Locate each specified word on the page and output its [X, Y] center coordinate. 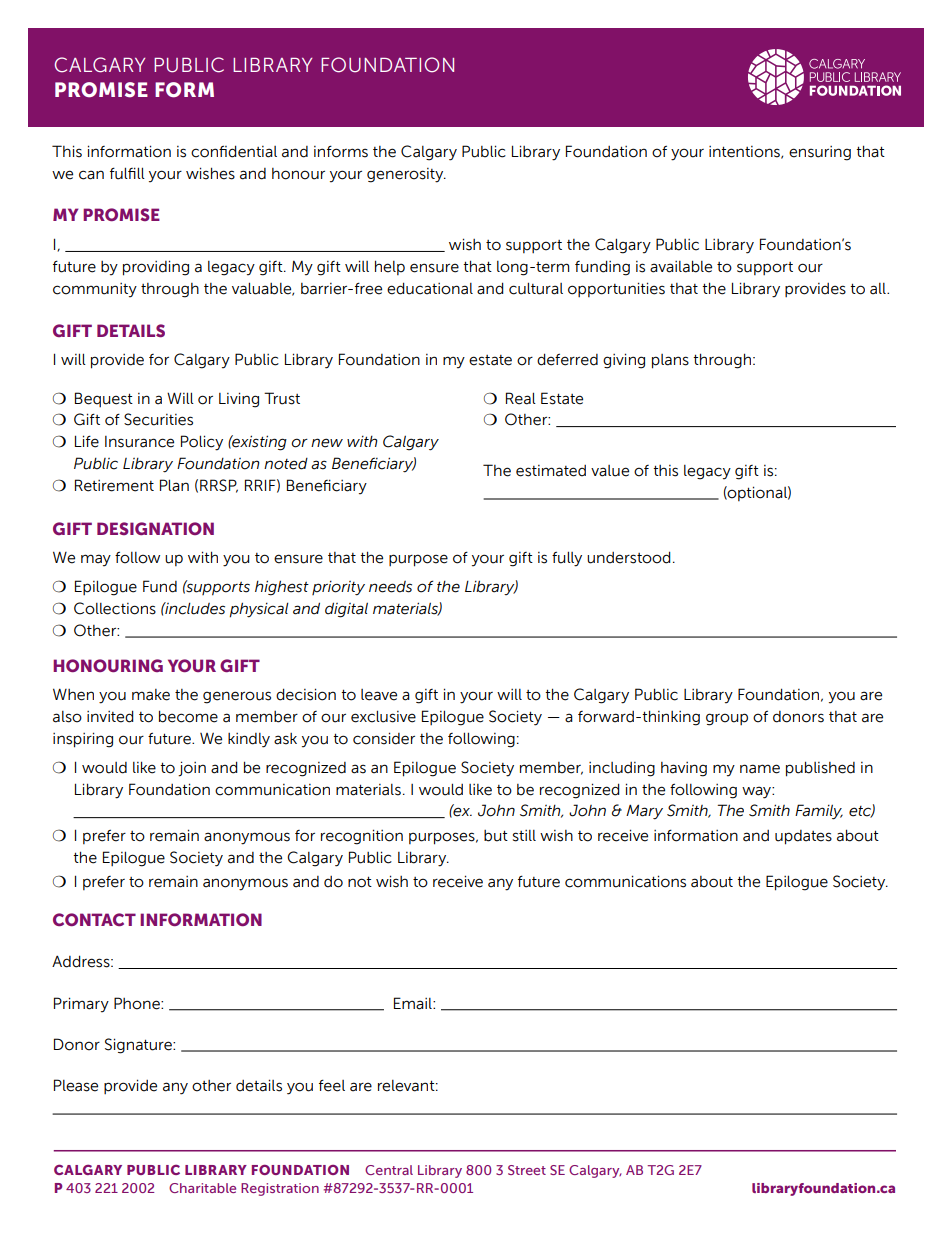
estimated [551, 471]
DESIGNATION [155, 528]
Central [389, 1170]
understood [629, 557]
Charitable [202, 1188]
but [496, 836]
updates [803, 837]
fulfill [127, 173]
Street [527, 1170]
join [192, 769]
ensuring [820, 153]
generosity [406, 175]
